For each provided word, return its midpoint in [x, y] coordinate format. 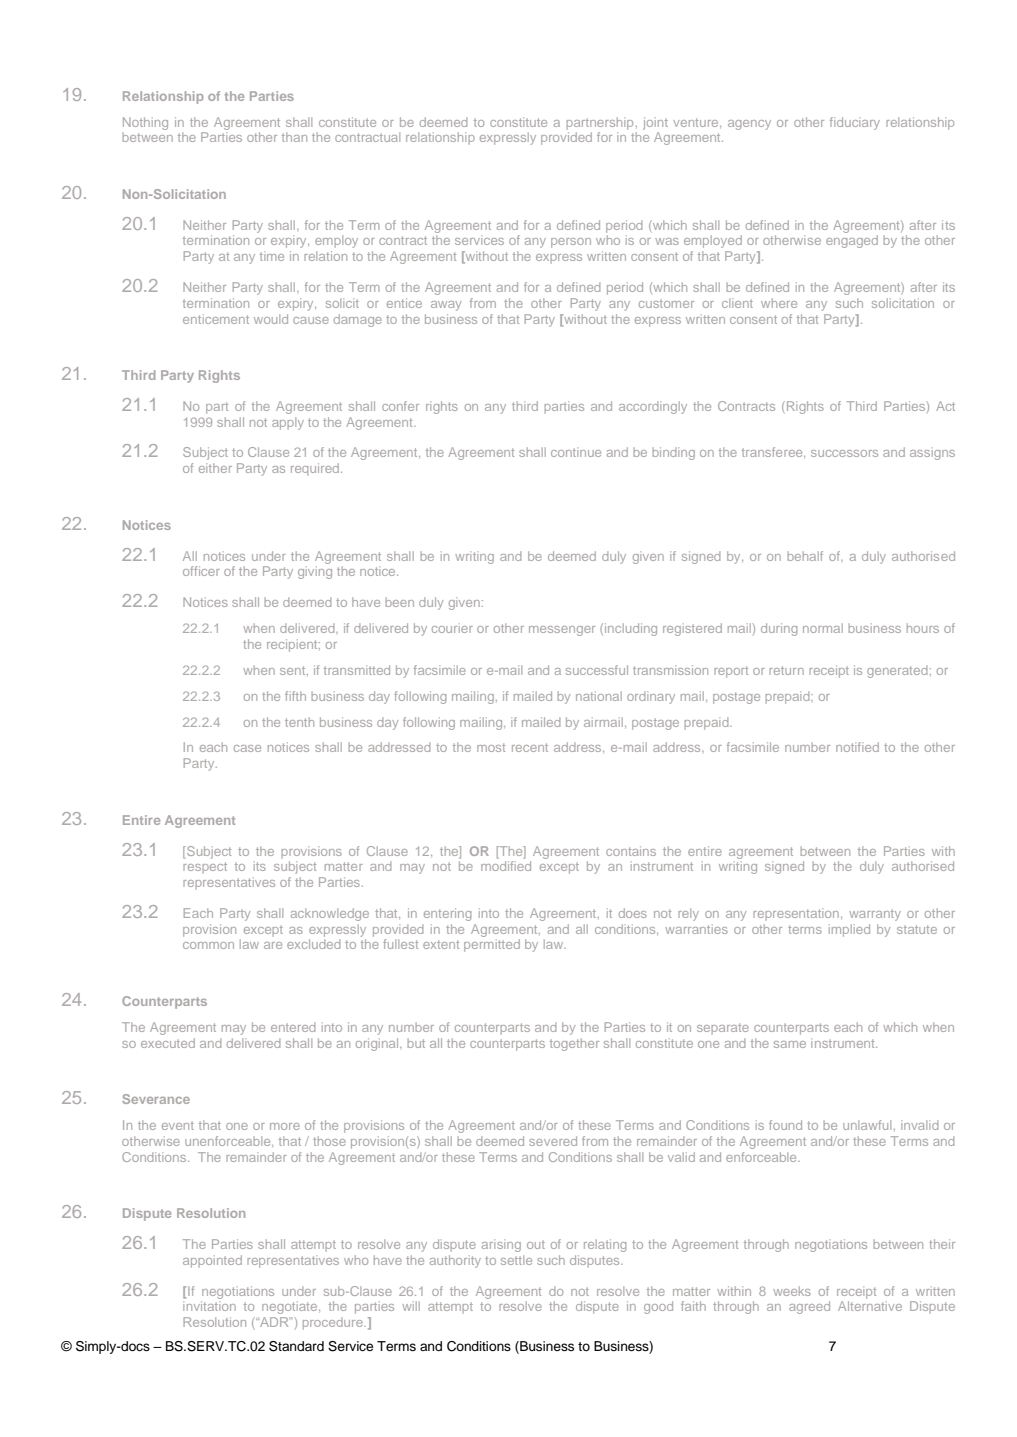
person [571, 243]
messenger [562, 631]
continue [576, 452]
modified [506, 866]
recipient [293, 645]
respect [205, 868]
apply [288, 423]
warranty [875, 915]
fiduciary [855, 123]
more [285, 1126]
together [574, 1044]
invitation [209, 1306]
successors [844, 453]
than [294, 137]
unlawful [867, 1125]
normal [823, 628]
